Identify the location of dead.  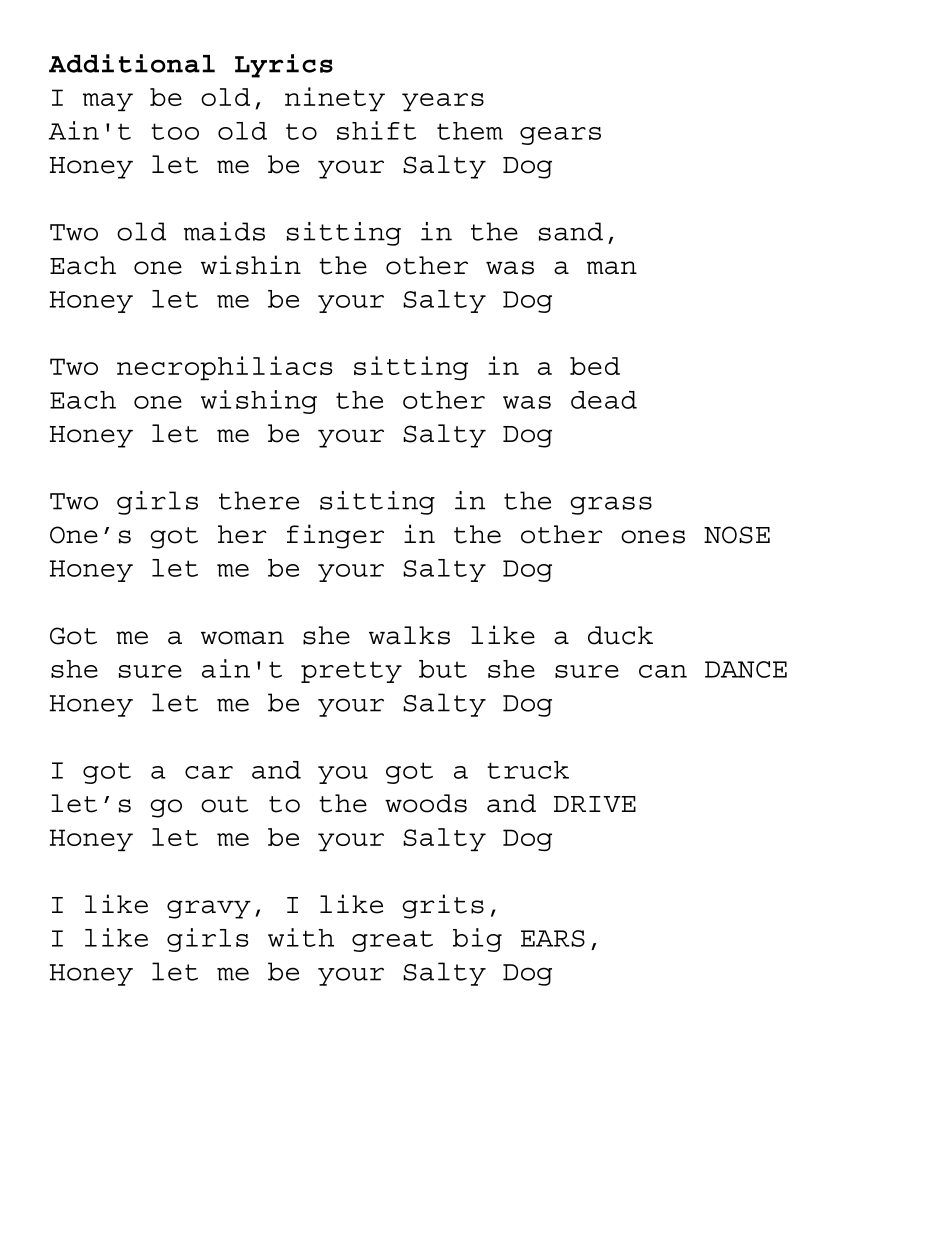
(604, 400).
